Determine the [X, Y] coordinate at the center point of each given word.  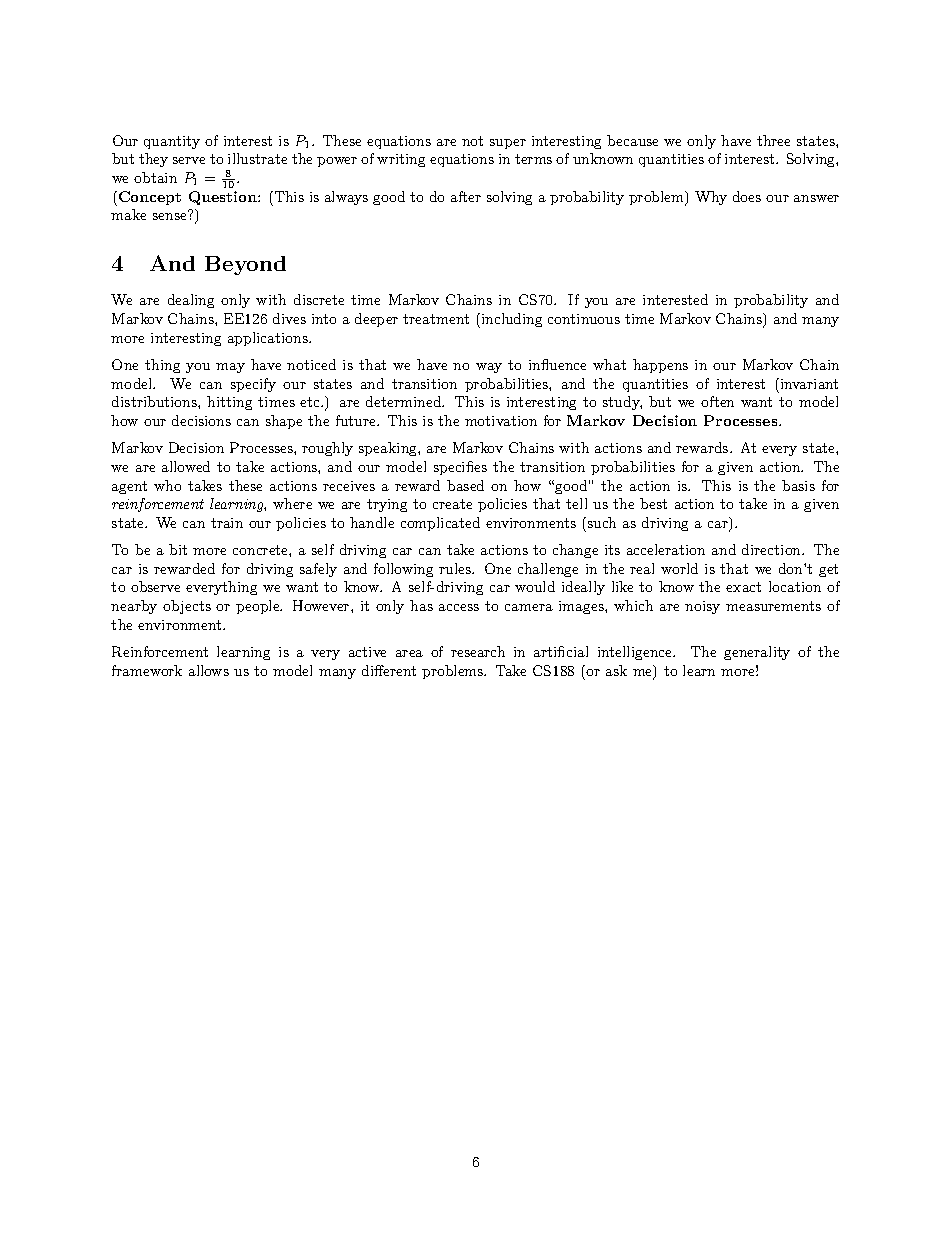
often [717, 401]
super [508, 144]
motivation [501, 421]
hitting [229, 403]
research [478, 651]
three [773, 140]
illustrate [257, 158]
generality [757, 653]
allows [209, 670]
